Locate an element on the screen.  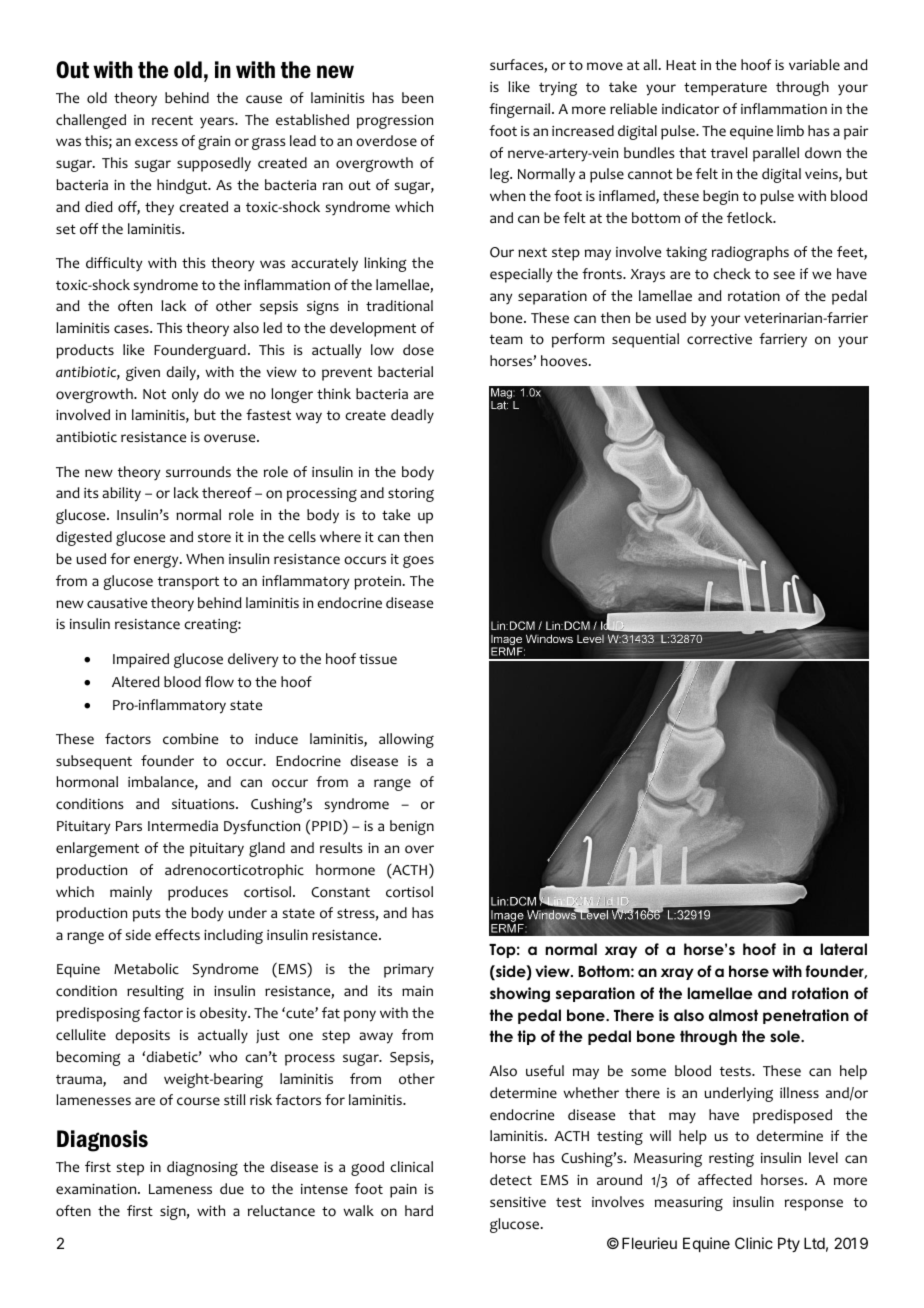
almost is located at coordinates (733, 1015).
